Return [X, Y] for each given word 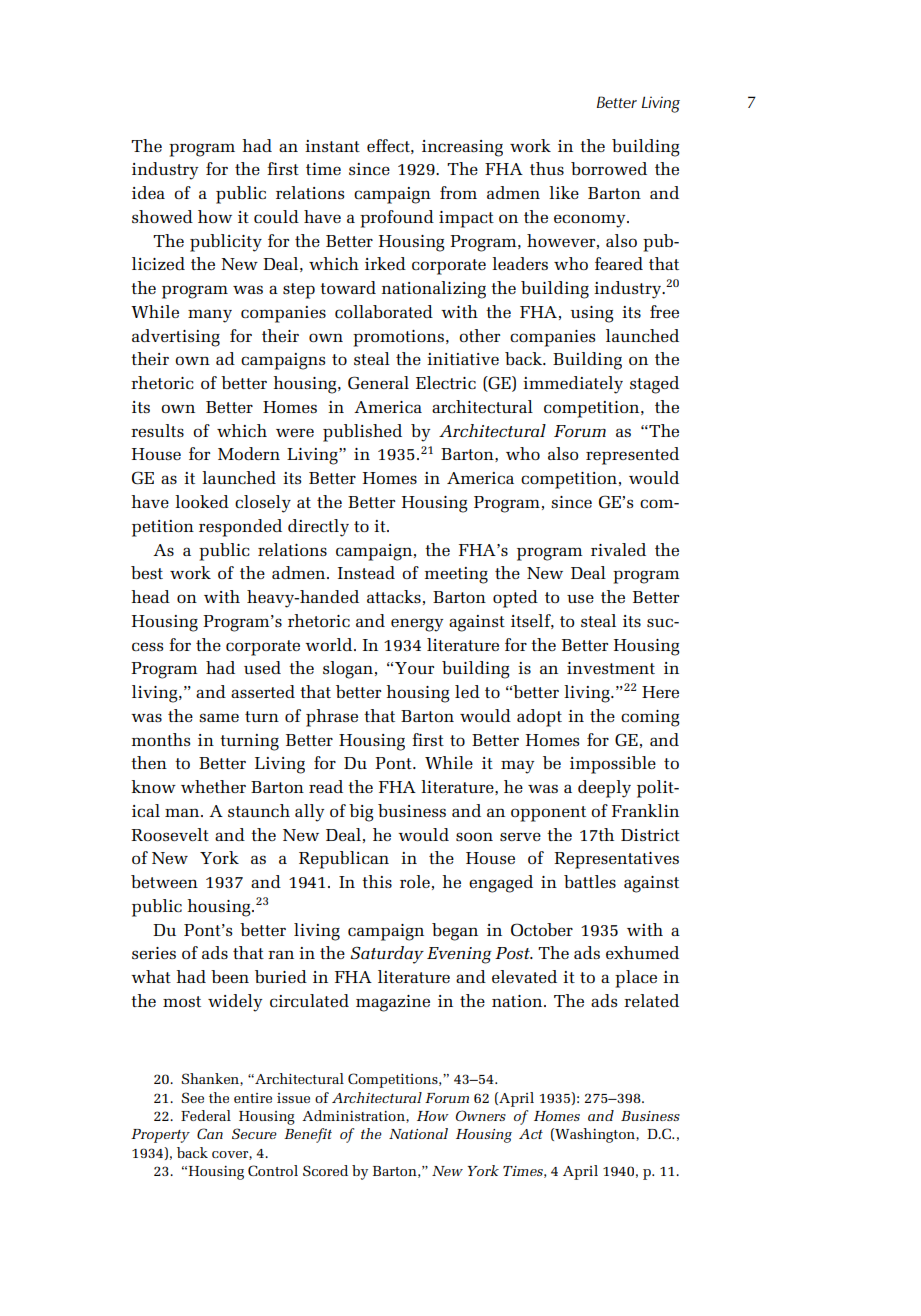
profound [397, 219]
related [651, 1000]
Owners [480, 1115]
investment [611, 668]
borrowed [609, 168]
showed [162, 216]
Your [414, 668]
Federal [206, 1115]
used [262, 667]
